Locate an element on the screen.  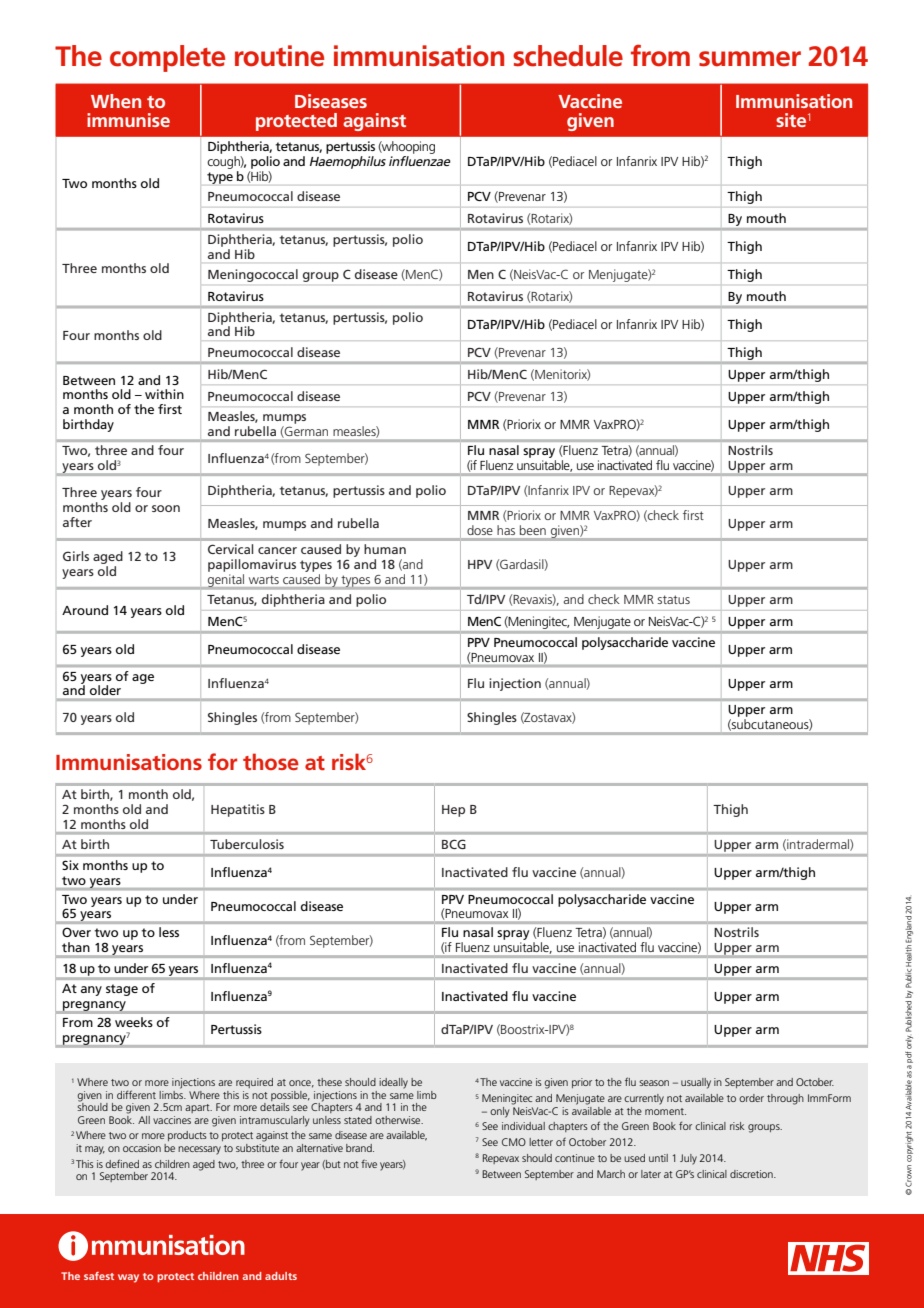
Tuberculosis is located at coordinates (247, 844).
